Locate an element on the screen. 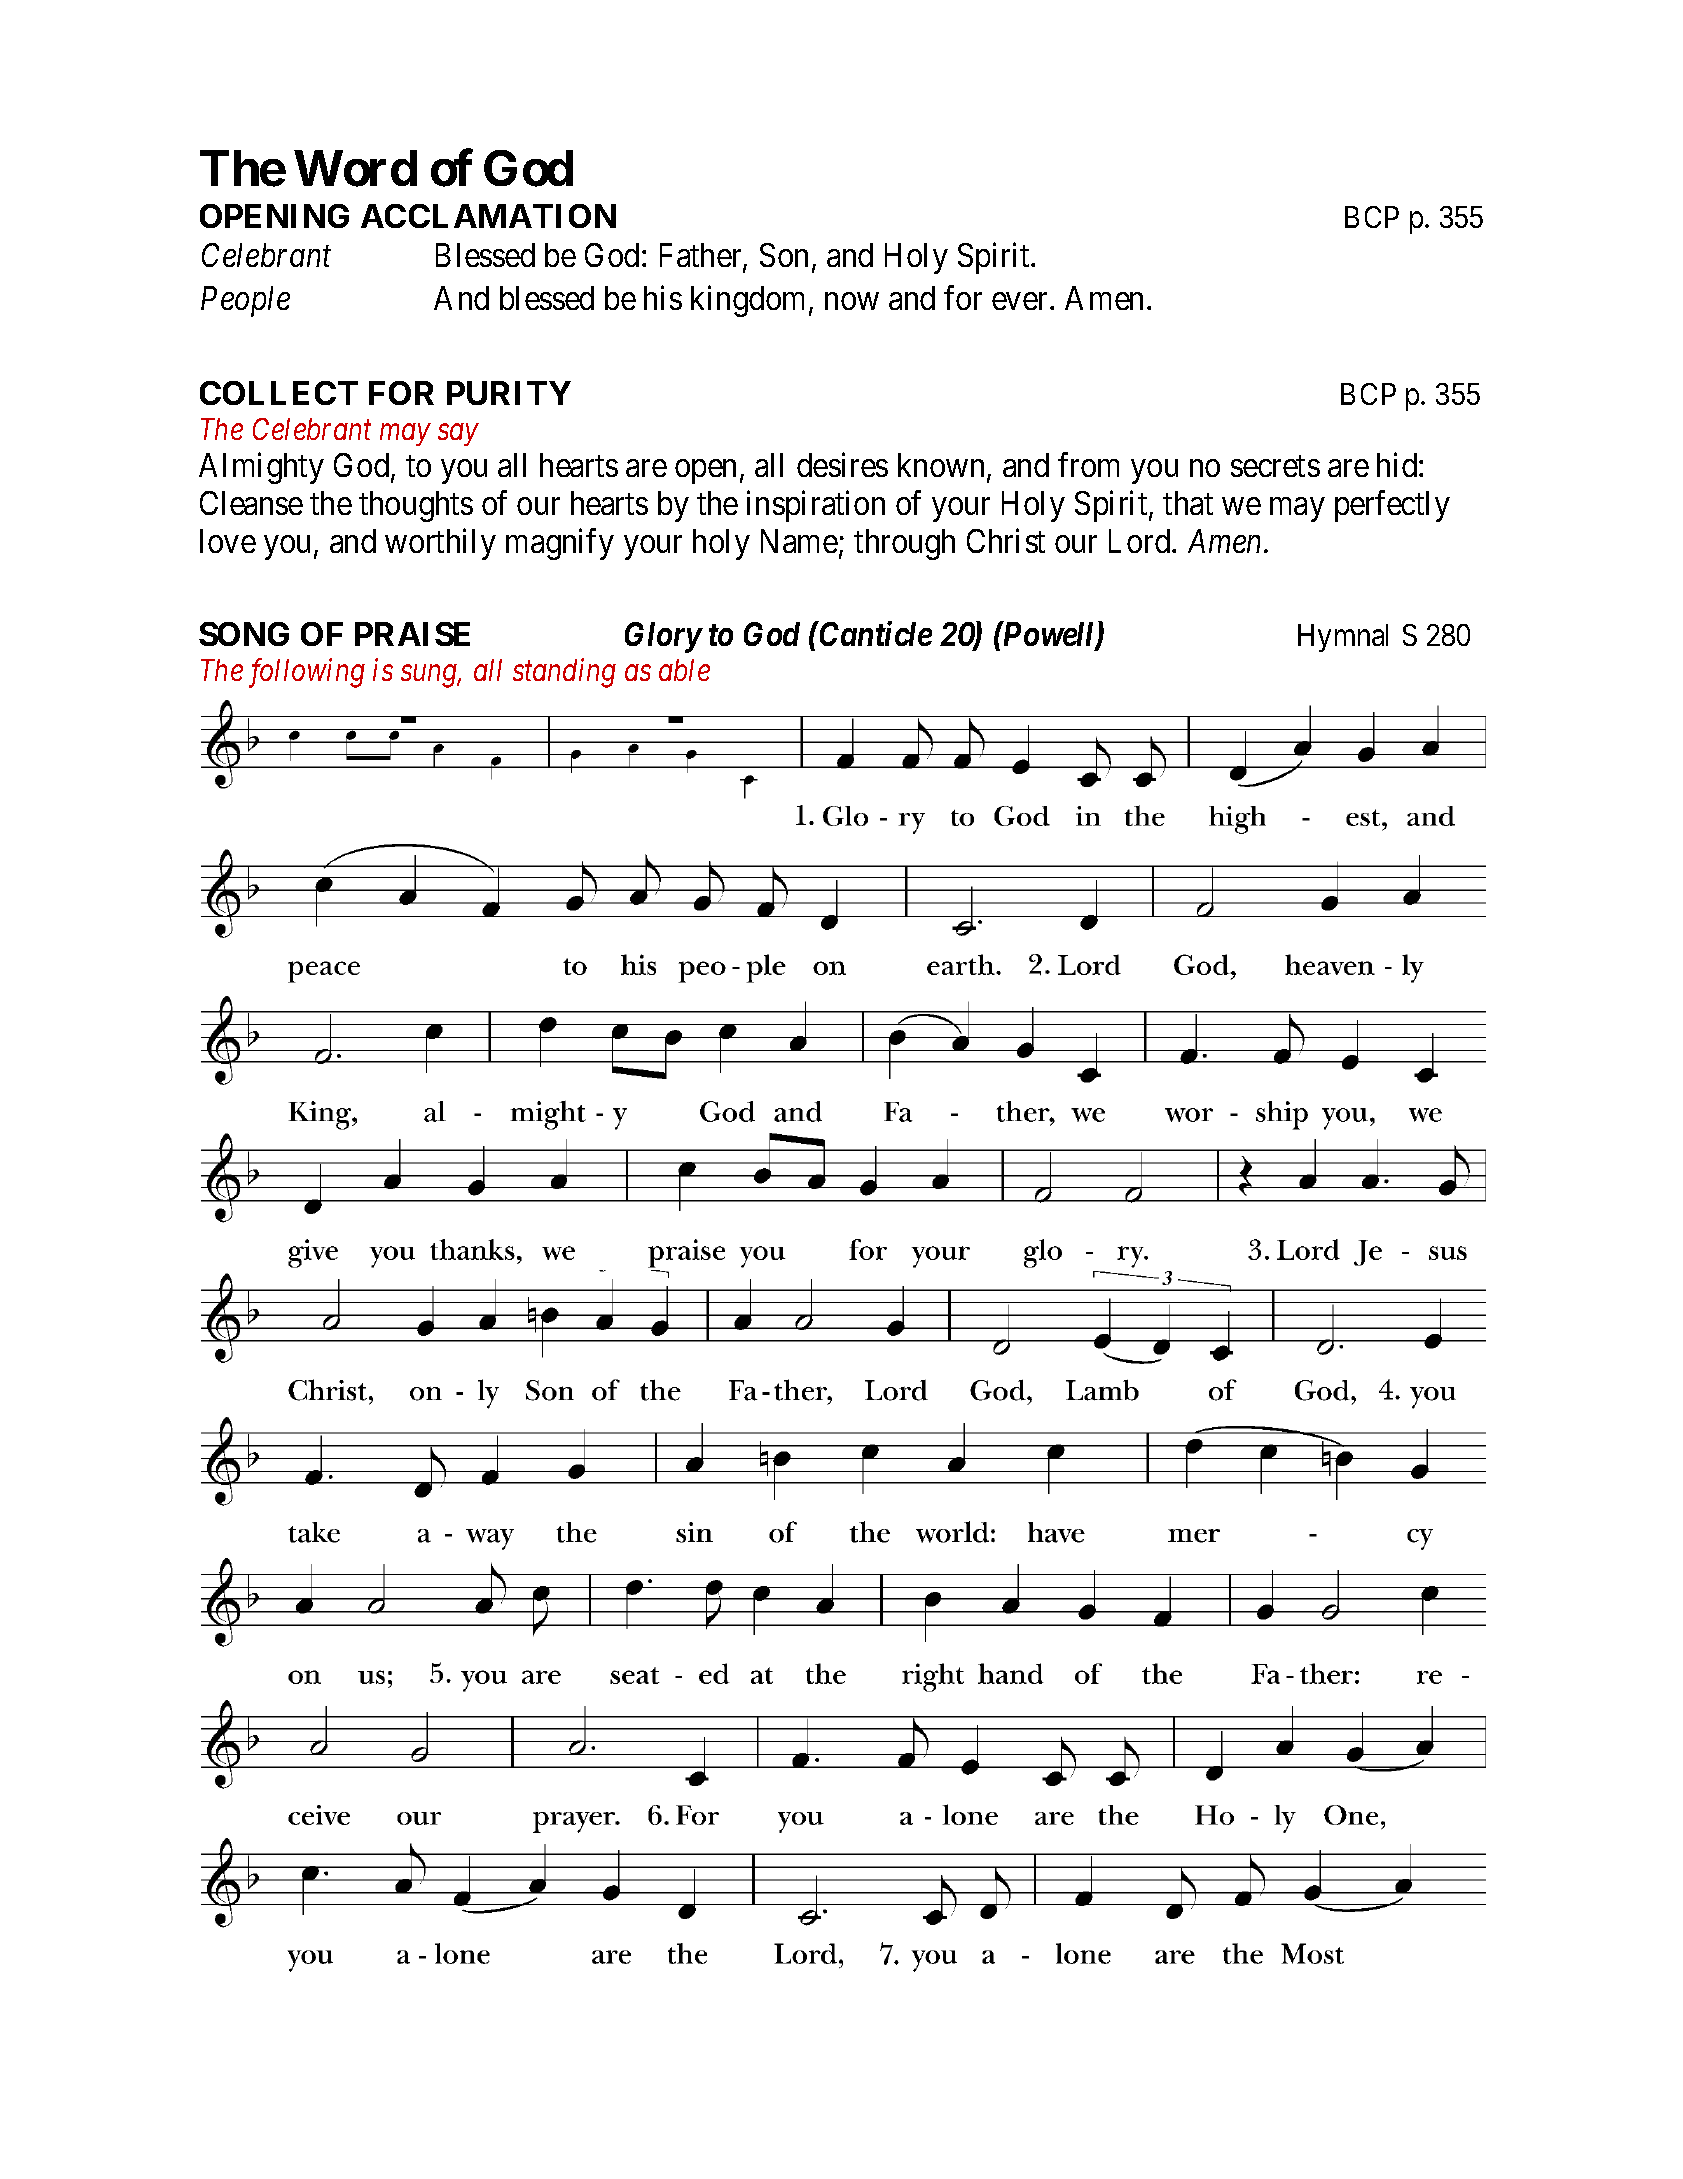 This screenshot has height=2179, width=1683. following is located at coordinates (307, 673).
